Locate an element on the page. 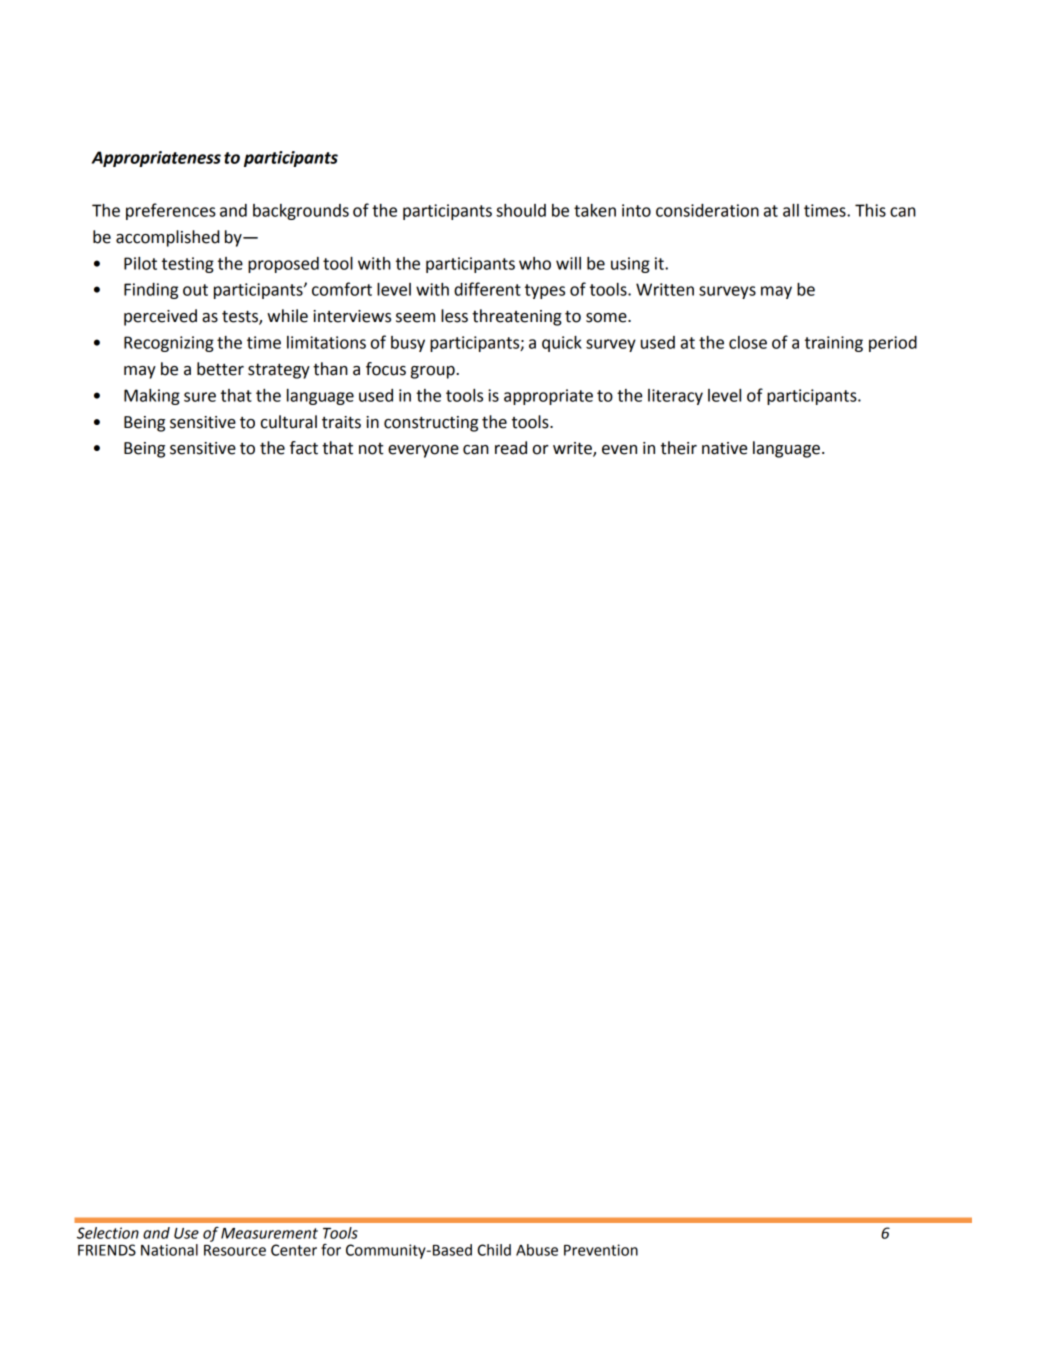 This page has width=1046, height=1354. Child is located at coordinates (494, 1250).
